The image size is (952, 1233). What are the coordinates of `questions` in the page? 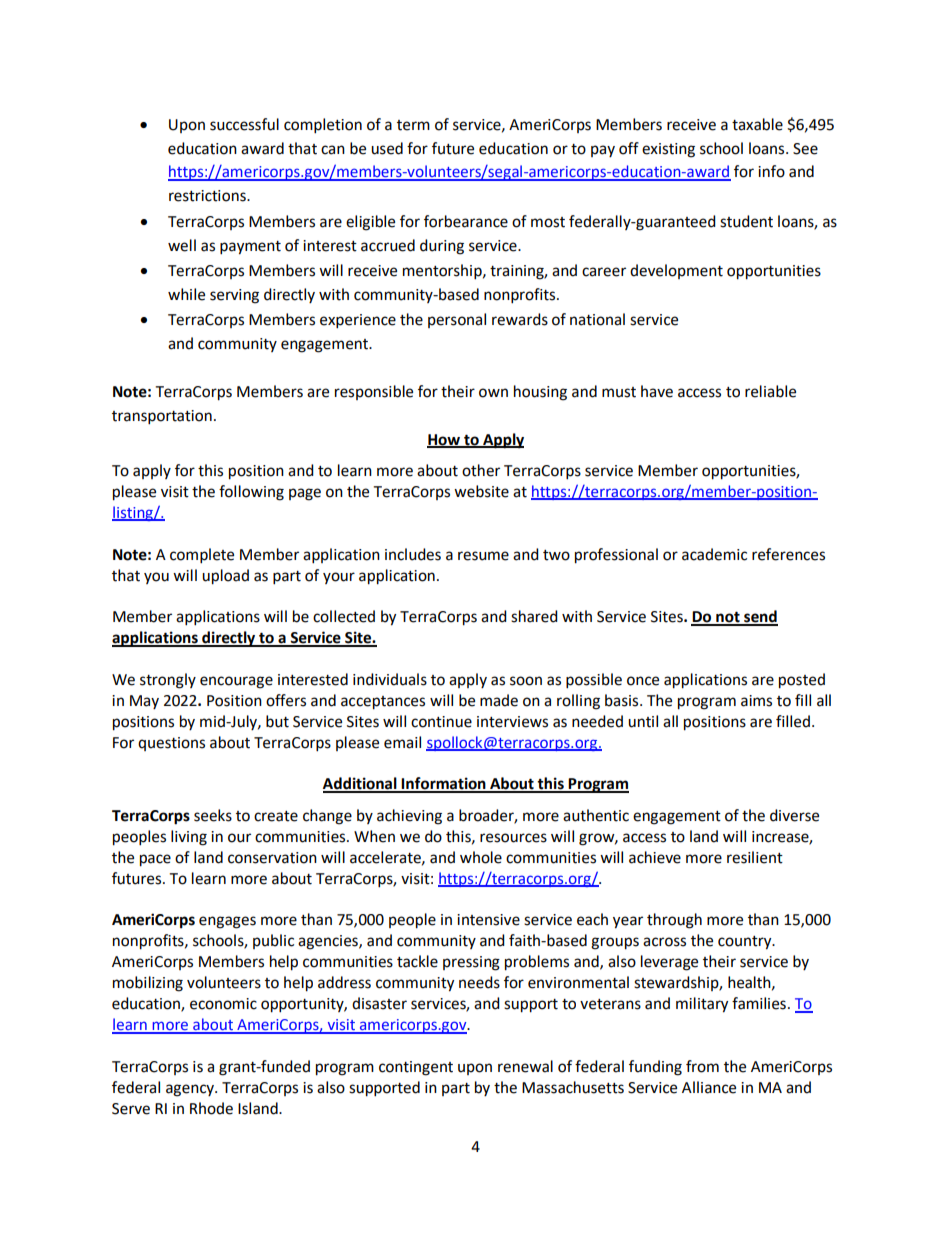 It's located at (171, 744).
